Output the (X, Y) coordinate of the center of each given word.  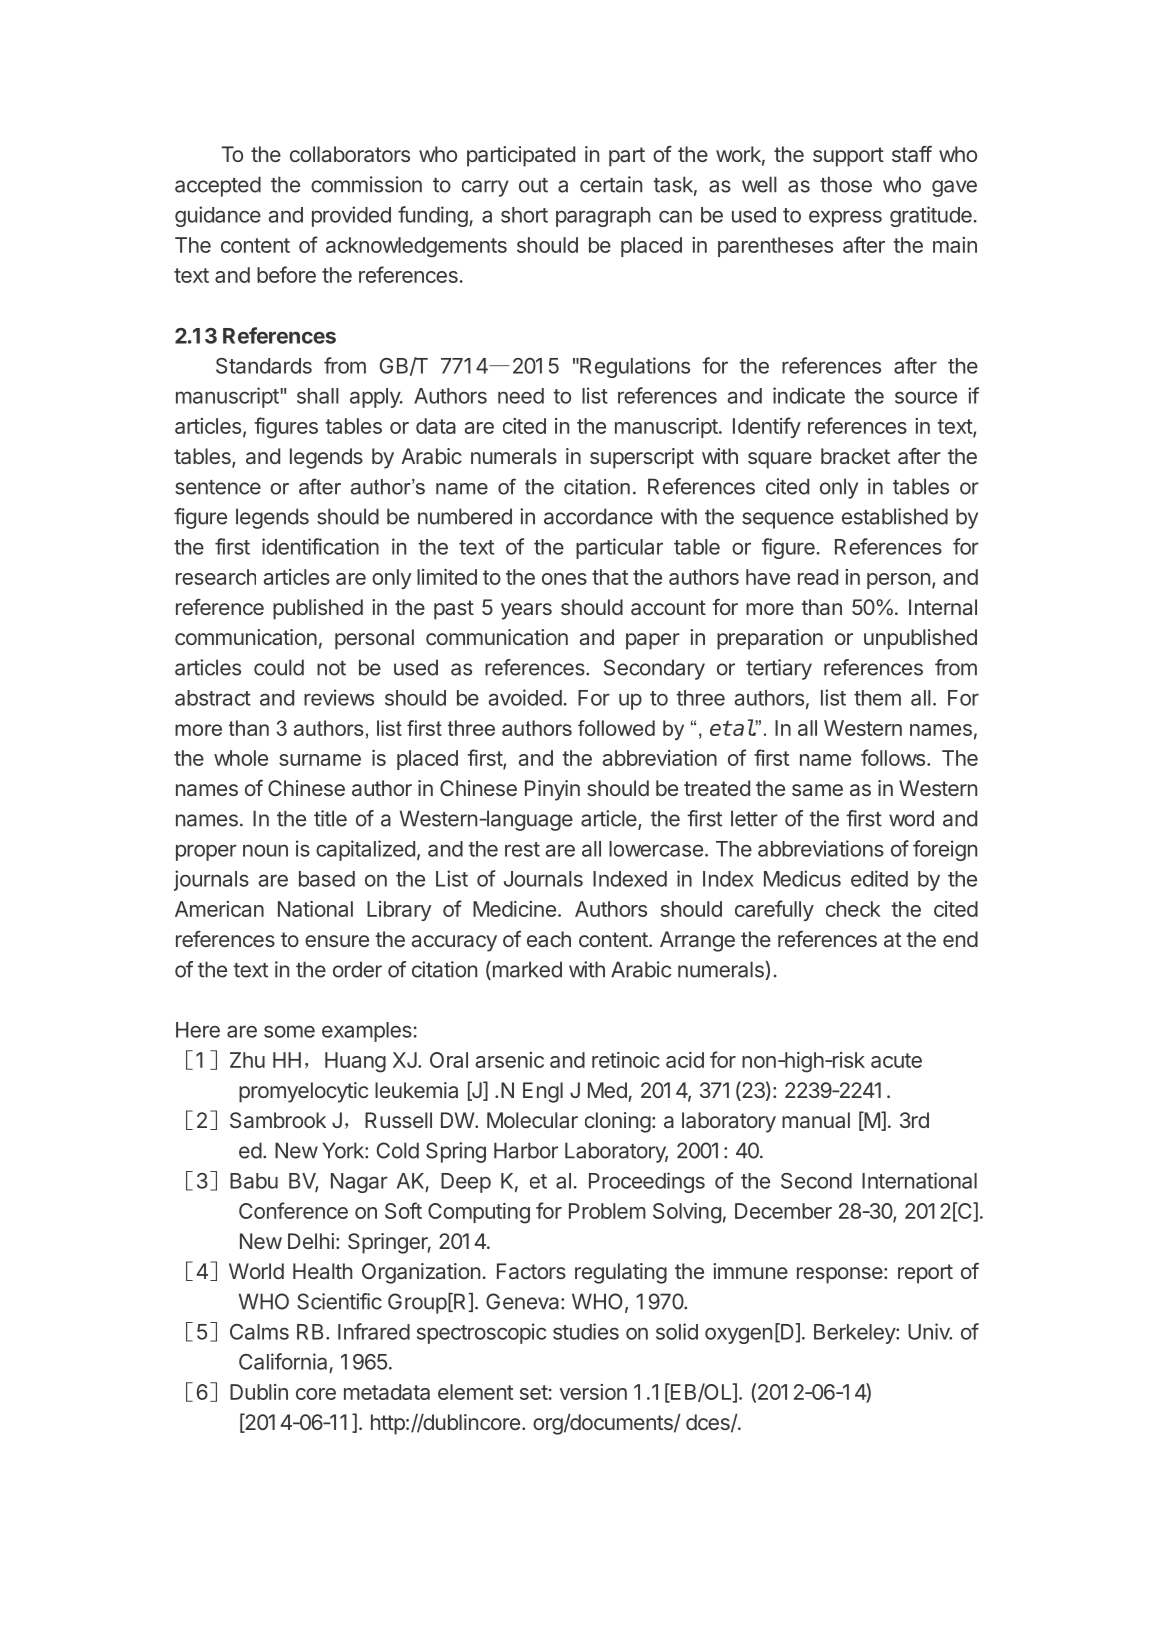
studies (586, 1331)
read (818, 577)
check (853, 909)
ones (564, 579)
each (549, 939)
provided (351, 216)
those (846, 184)
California (283, 1361)
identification (320, 546)
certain (611, 184)
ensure (337, 941)
